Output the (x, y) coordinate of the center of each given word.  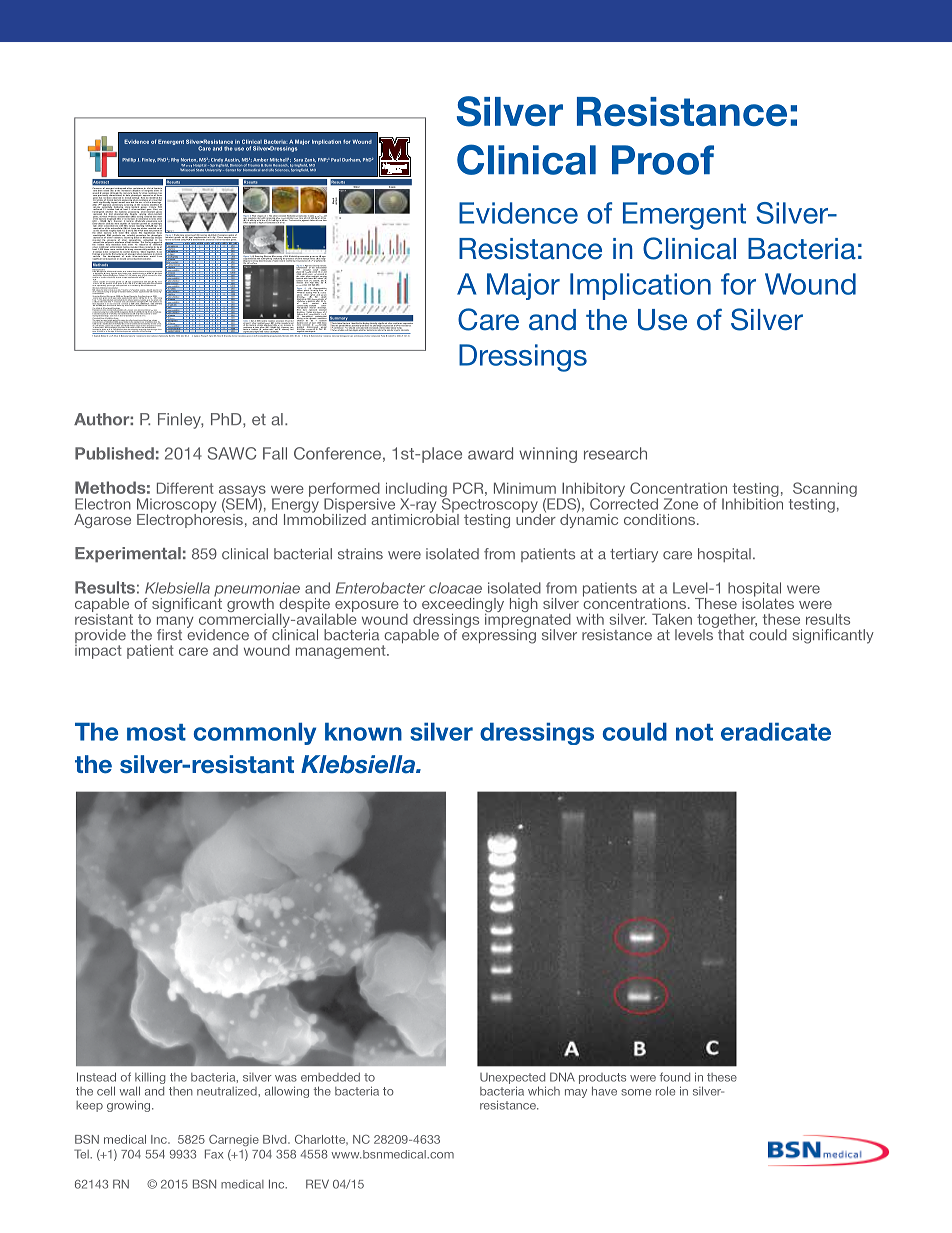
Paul (335, 160)
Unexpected (512, 1078)
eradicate (776, 732)
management (342, 652)
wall (129, 1091)
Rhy (174, 160)
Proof (663, 160)
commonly (255, 734)
